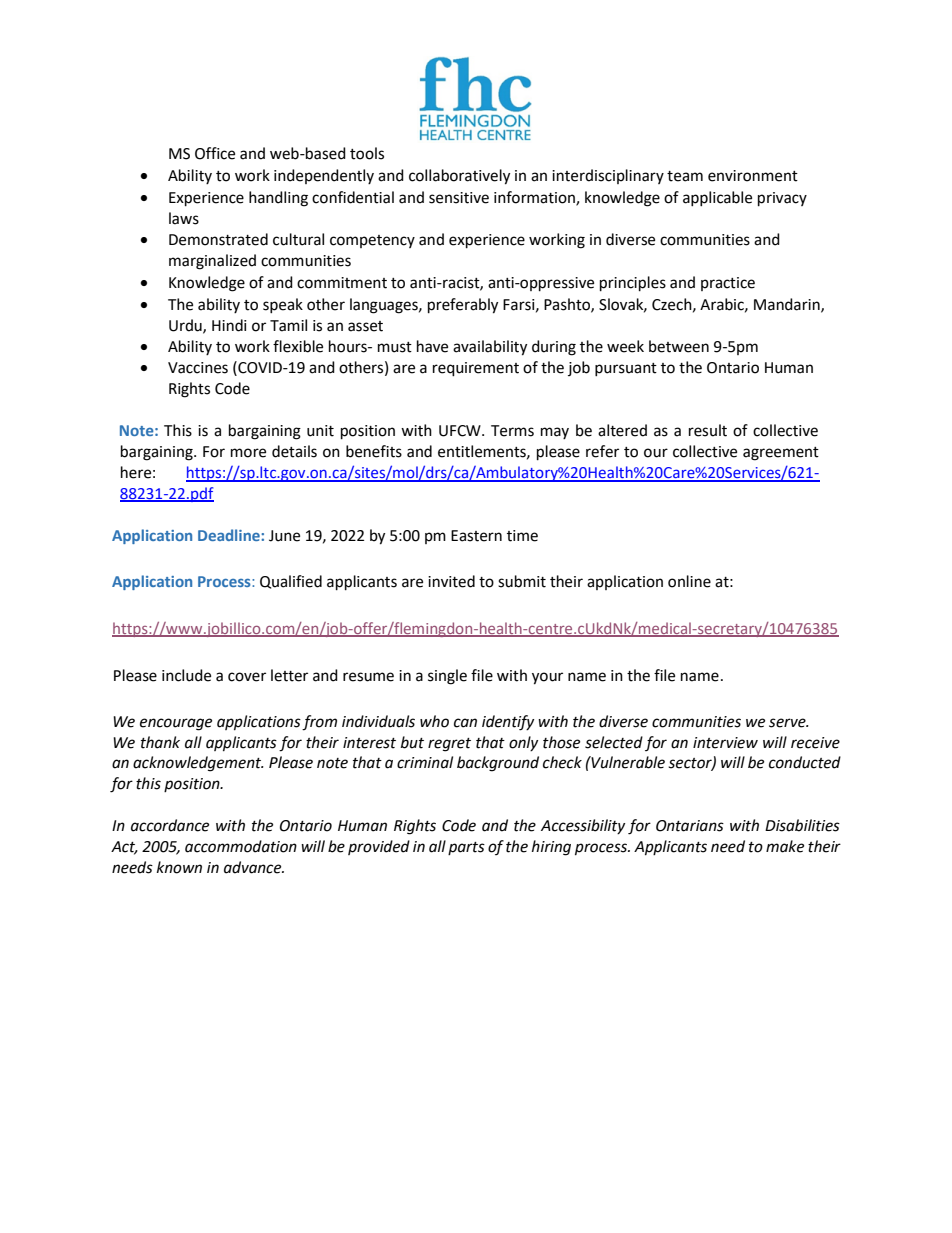 Image resolution: width=952 pixels, height=1233 pixels. Describe the element at coordinates (241, 846) in the document. I see `accommodation` at that location.
